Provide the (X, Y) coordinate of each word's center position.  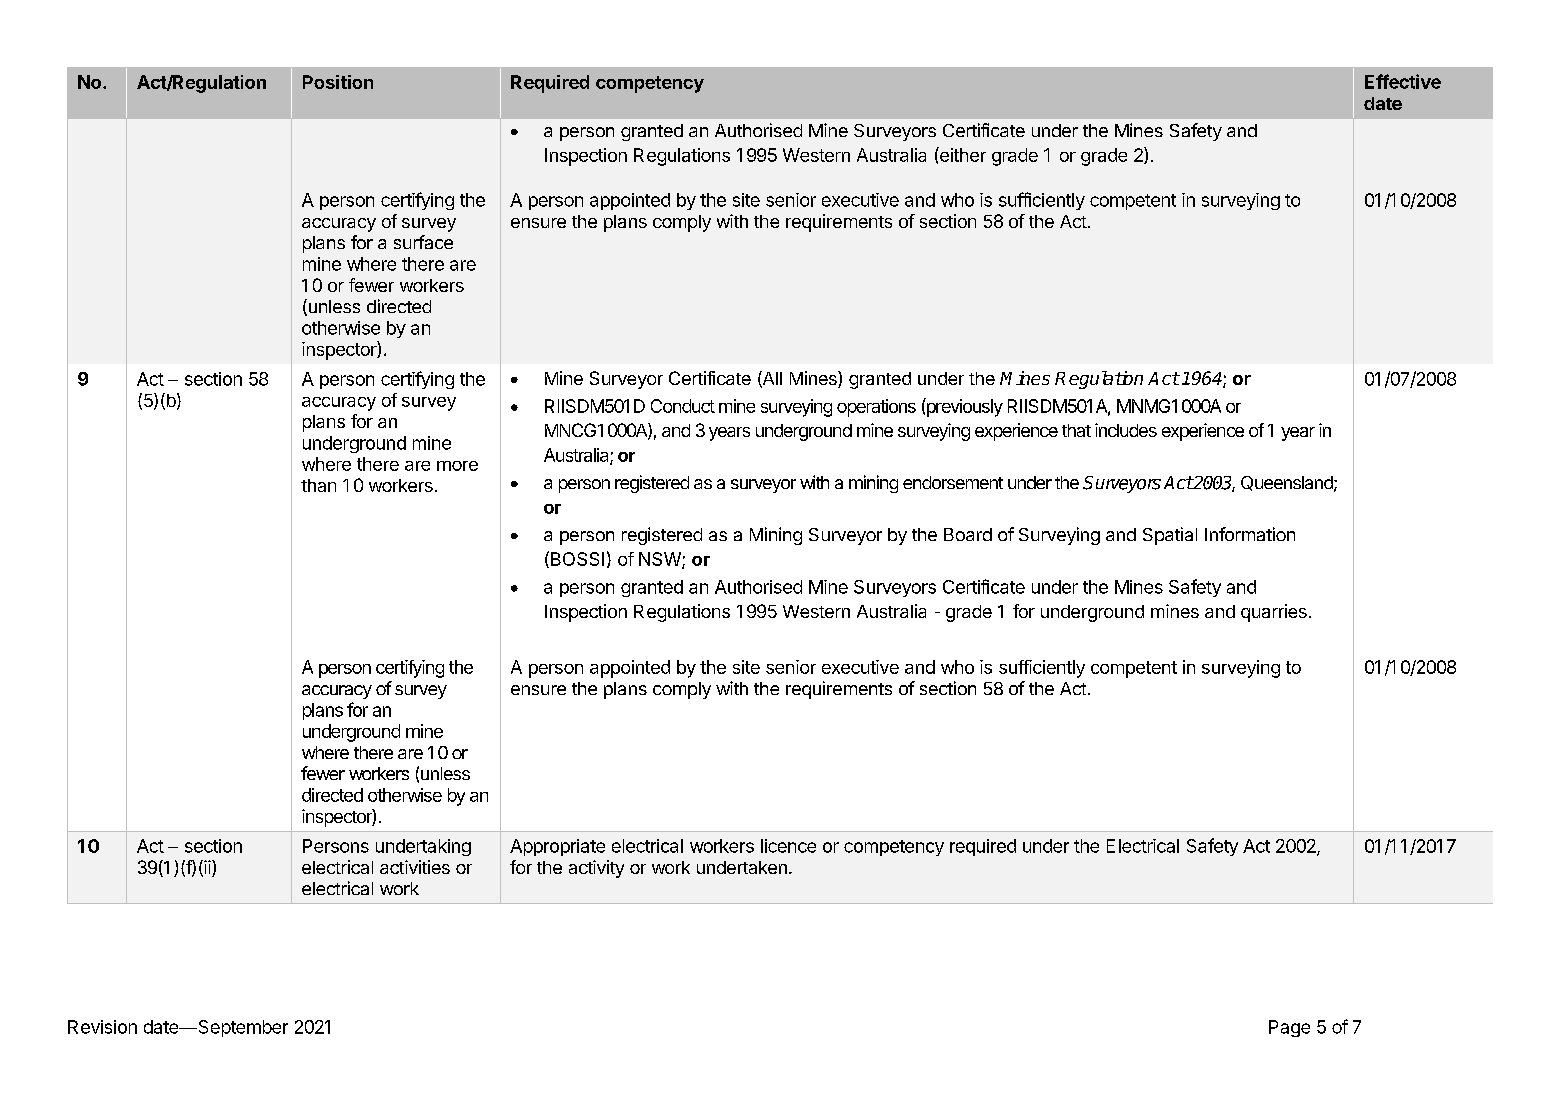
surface (423, 242)
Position (338, 82)
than (318, 485)
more (457, 466)
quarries (1274, 613)
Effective (1403, 81)
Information (1250, 534)
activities (415, 867)
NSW (661, 560)
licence (788, 846)
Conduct (683, 406)
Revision (102, 1027)
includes (1126, 430)
